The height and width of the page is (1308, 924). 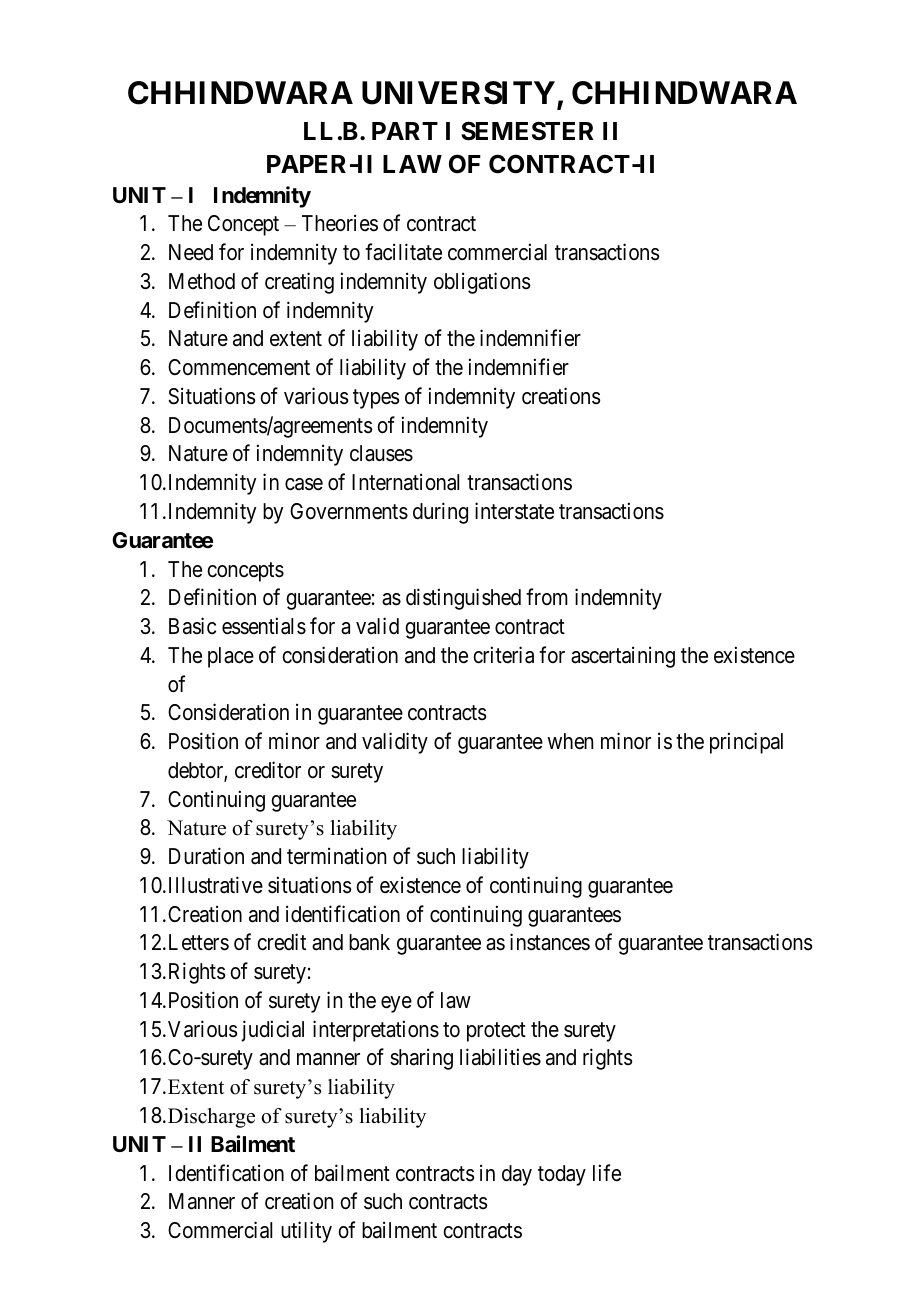 What do you see at coordinates (306, 1232) in the page?
I see `utility` at bounding box center [306, 1232].
